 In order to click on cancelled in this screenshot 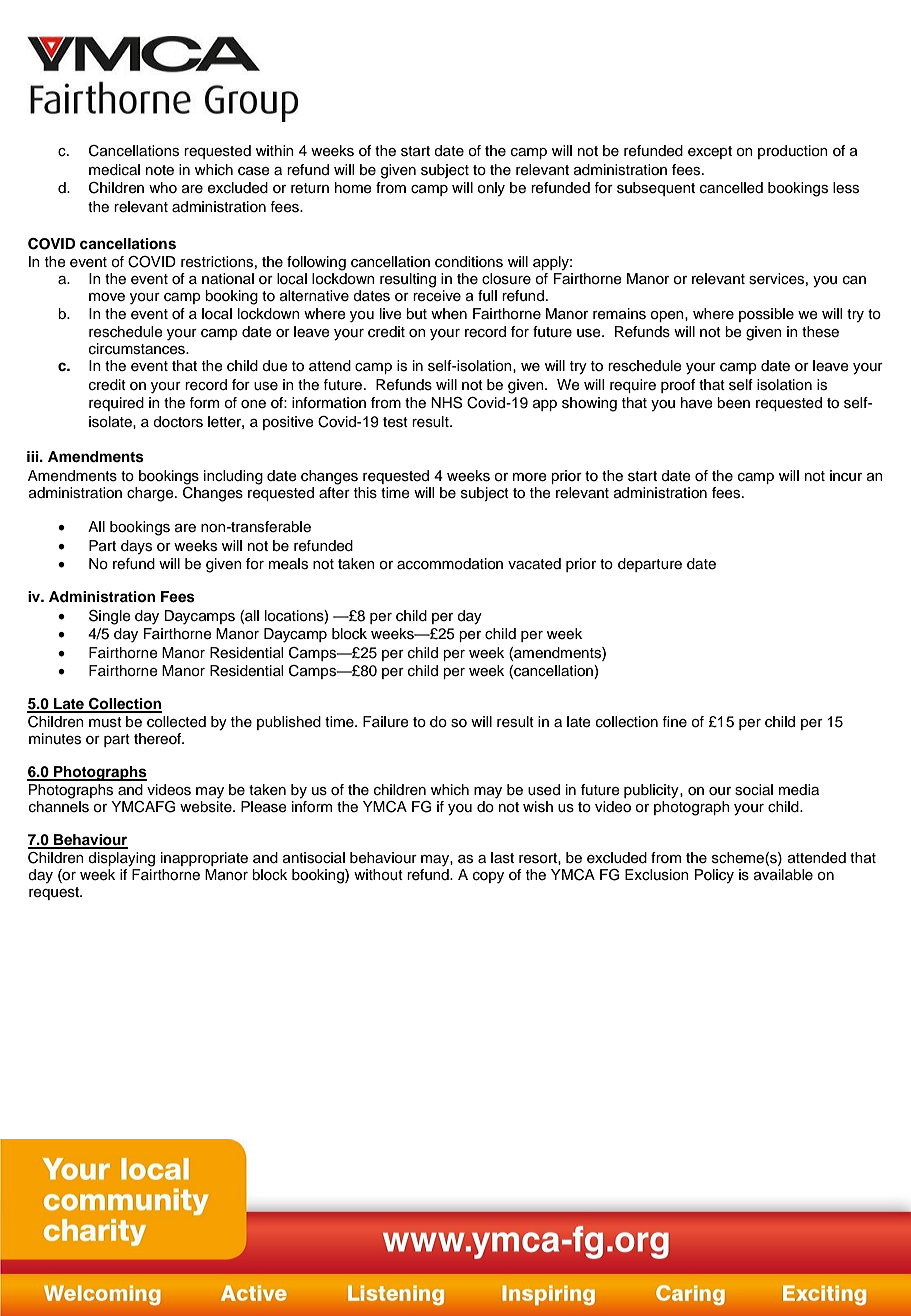, I will do `click(731, 188)`.
